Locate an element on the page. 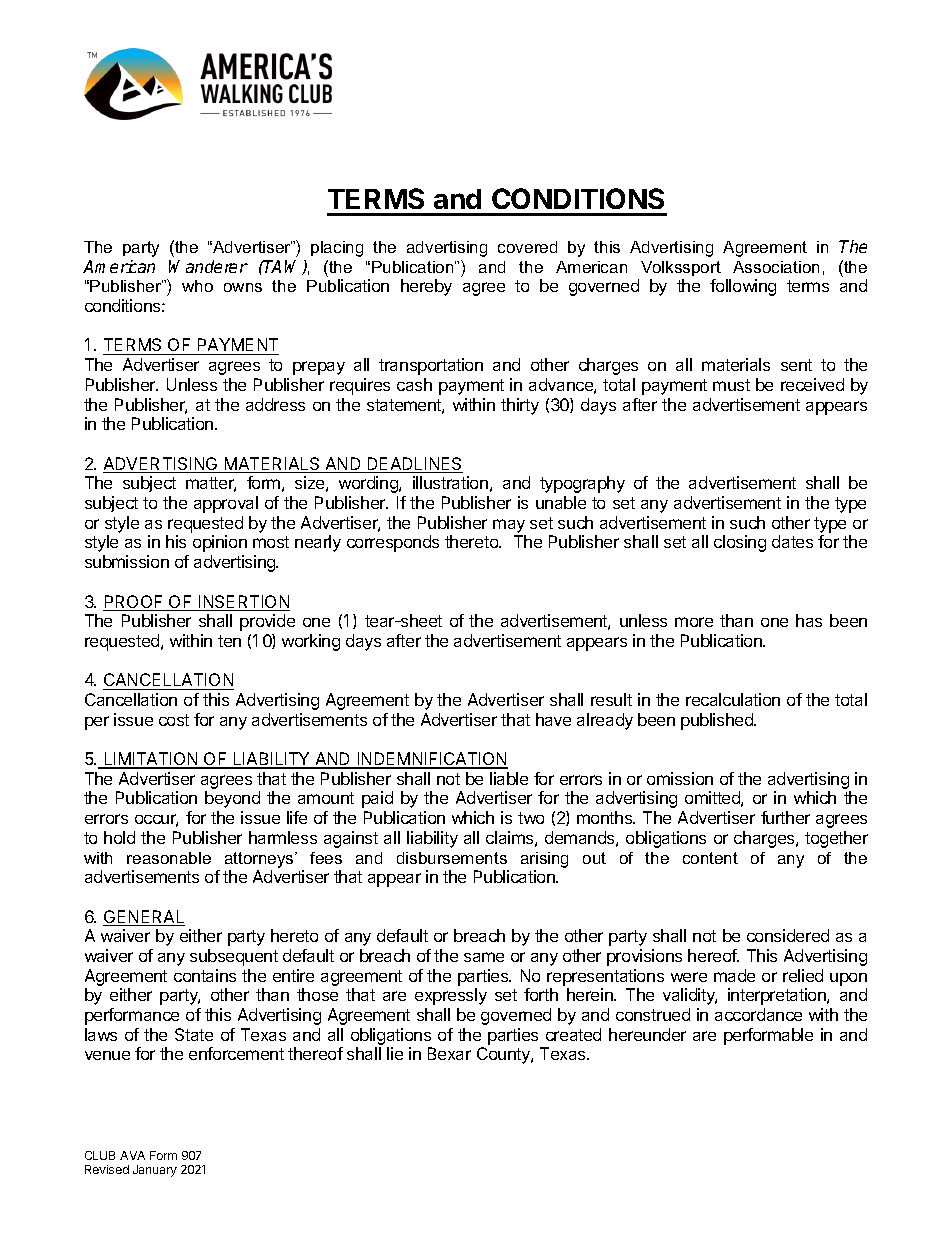  hereby is located at coordinates (426, 287).
